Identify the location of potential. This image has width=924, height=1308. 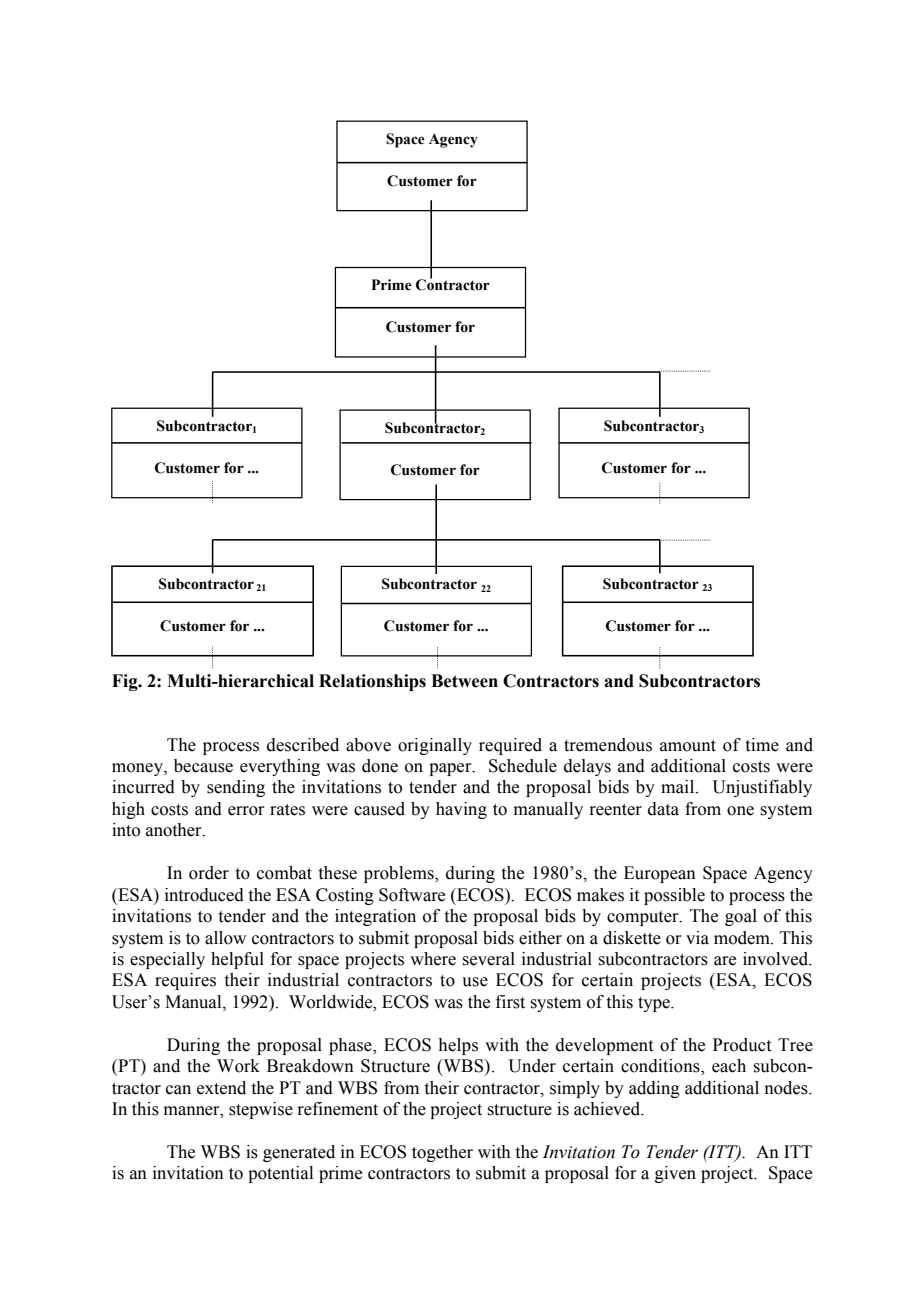
(280, 1174).
